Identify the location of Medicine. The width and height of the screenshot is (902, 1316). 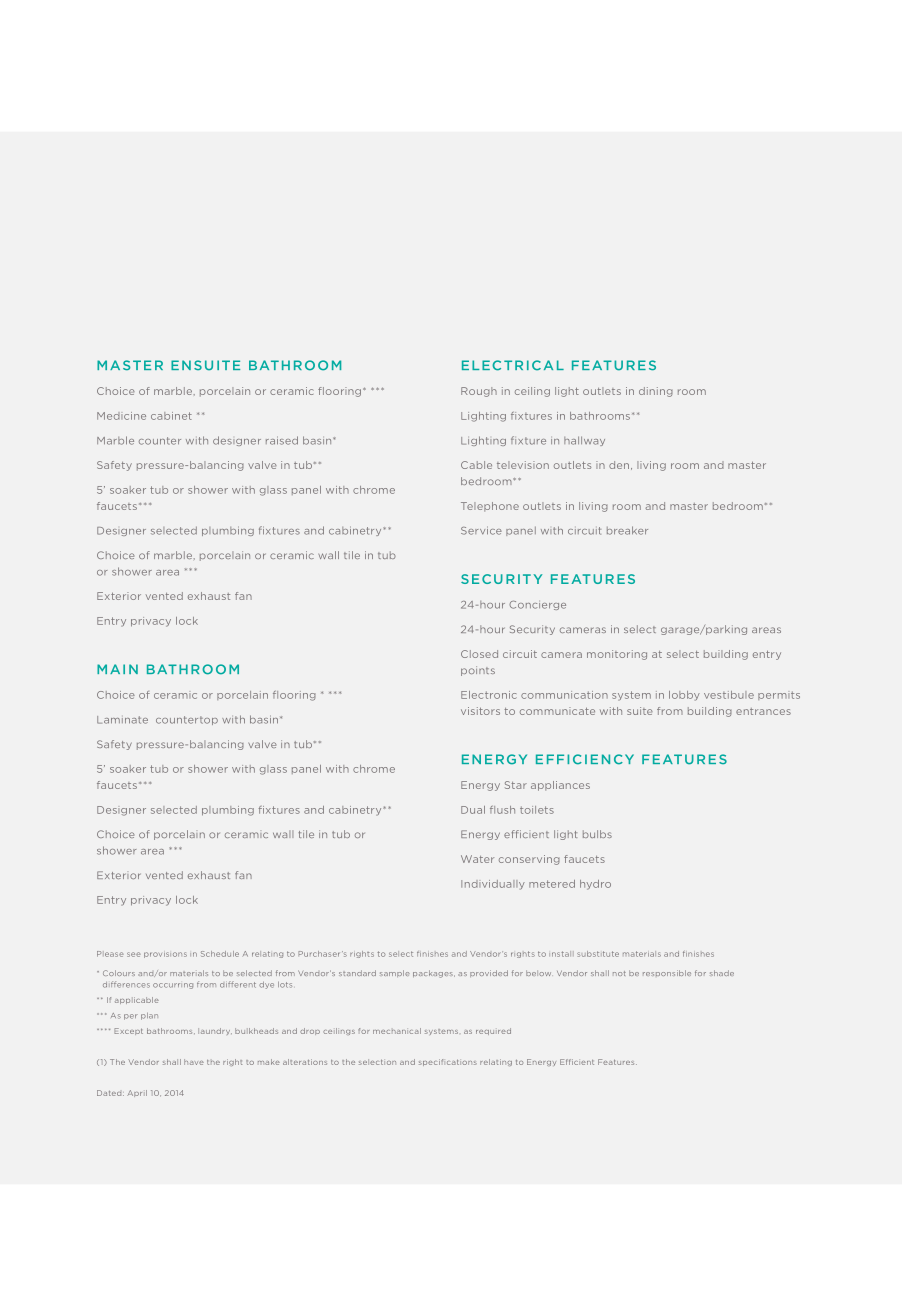
(121, 416).
